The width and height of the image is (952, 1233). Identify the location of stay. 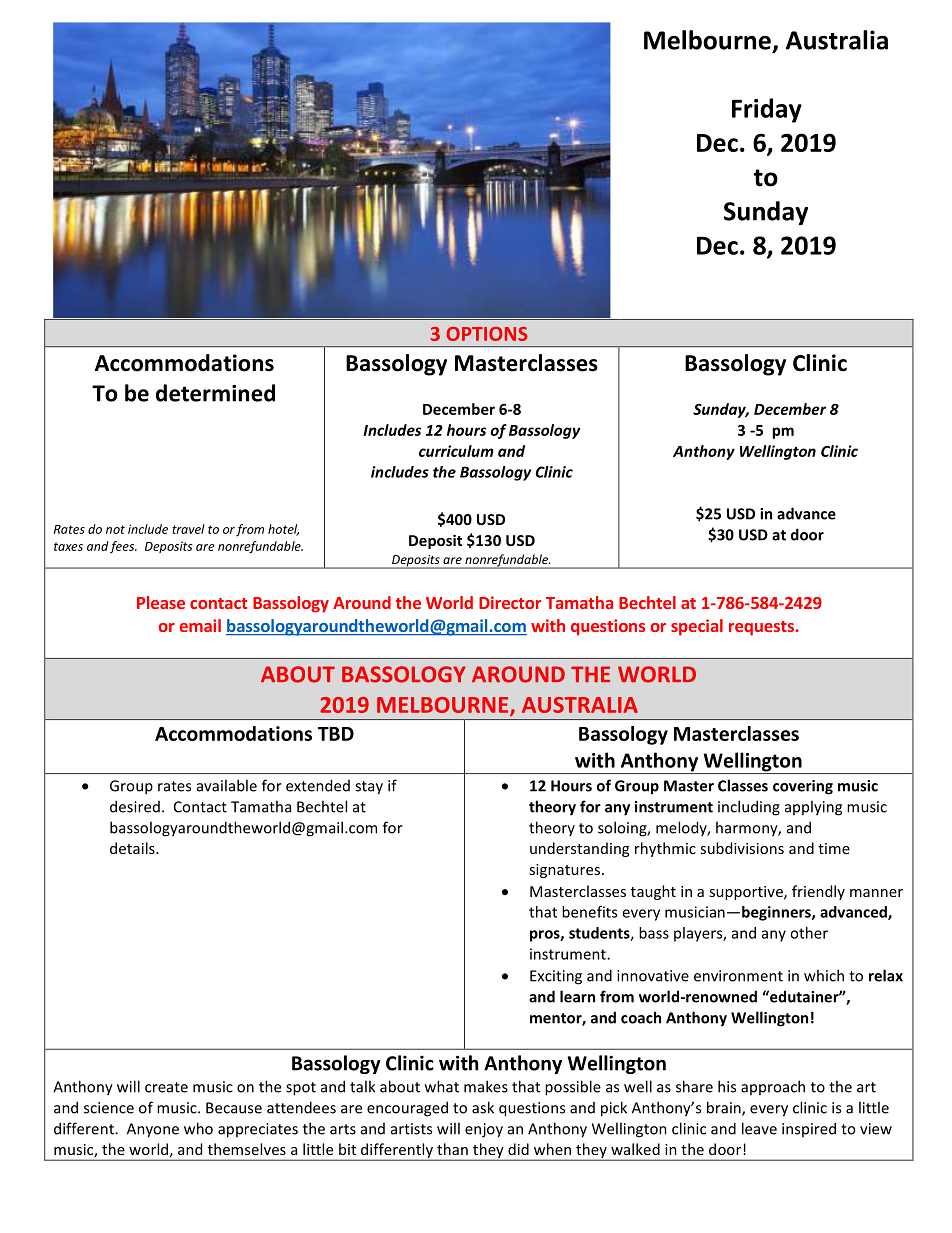
(369, 788).
